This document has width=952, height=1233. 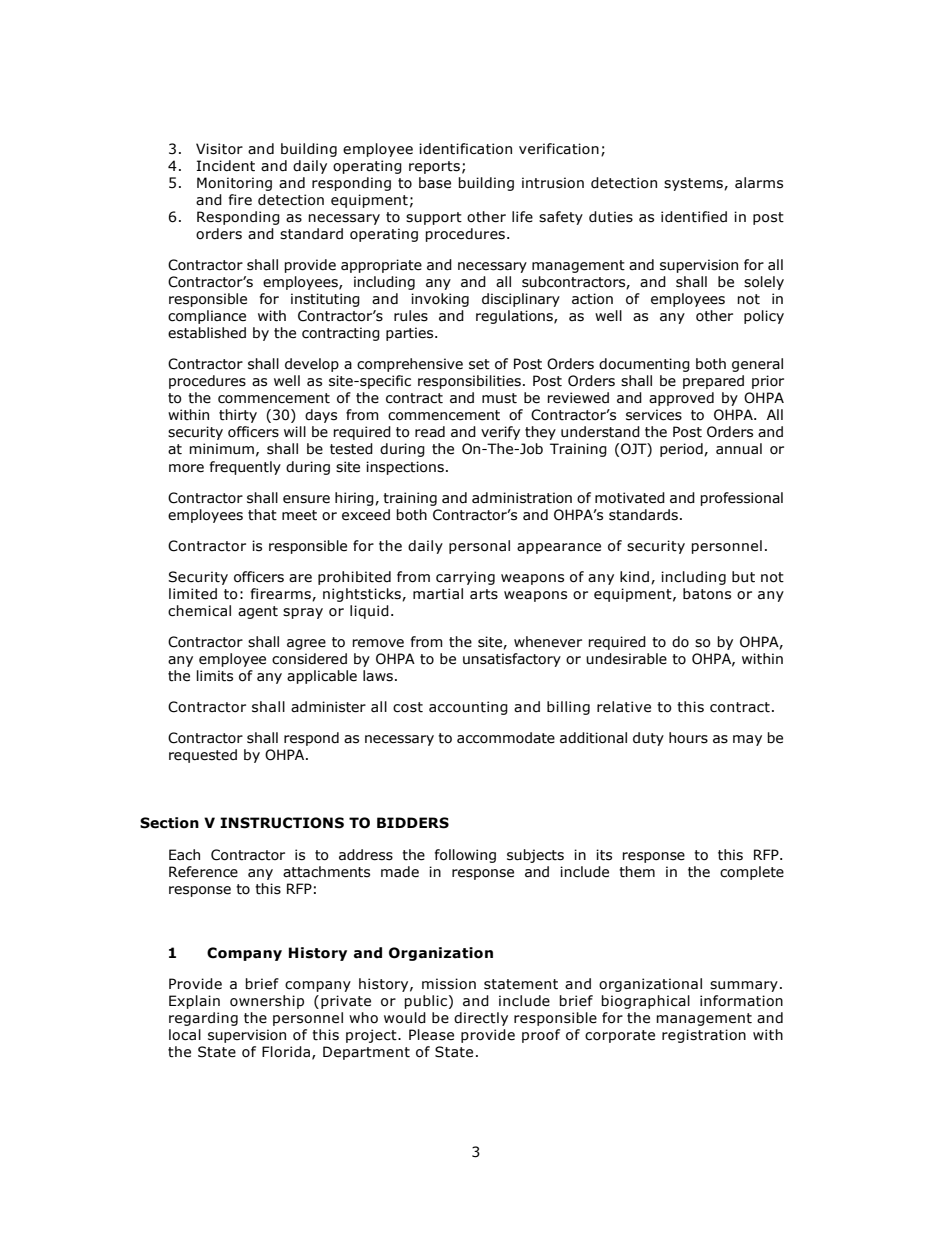 What do you see at coordinates (469, 382) in the document?
I see `responsibilities` at bounding box center [469, 382].
